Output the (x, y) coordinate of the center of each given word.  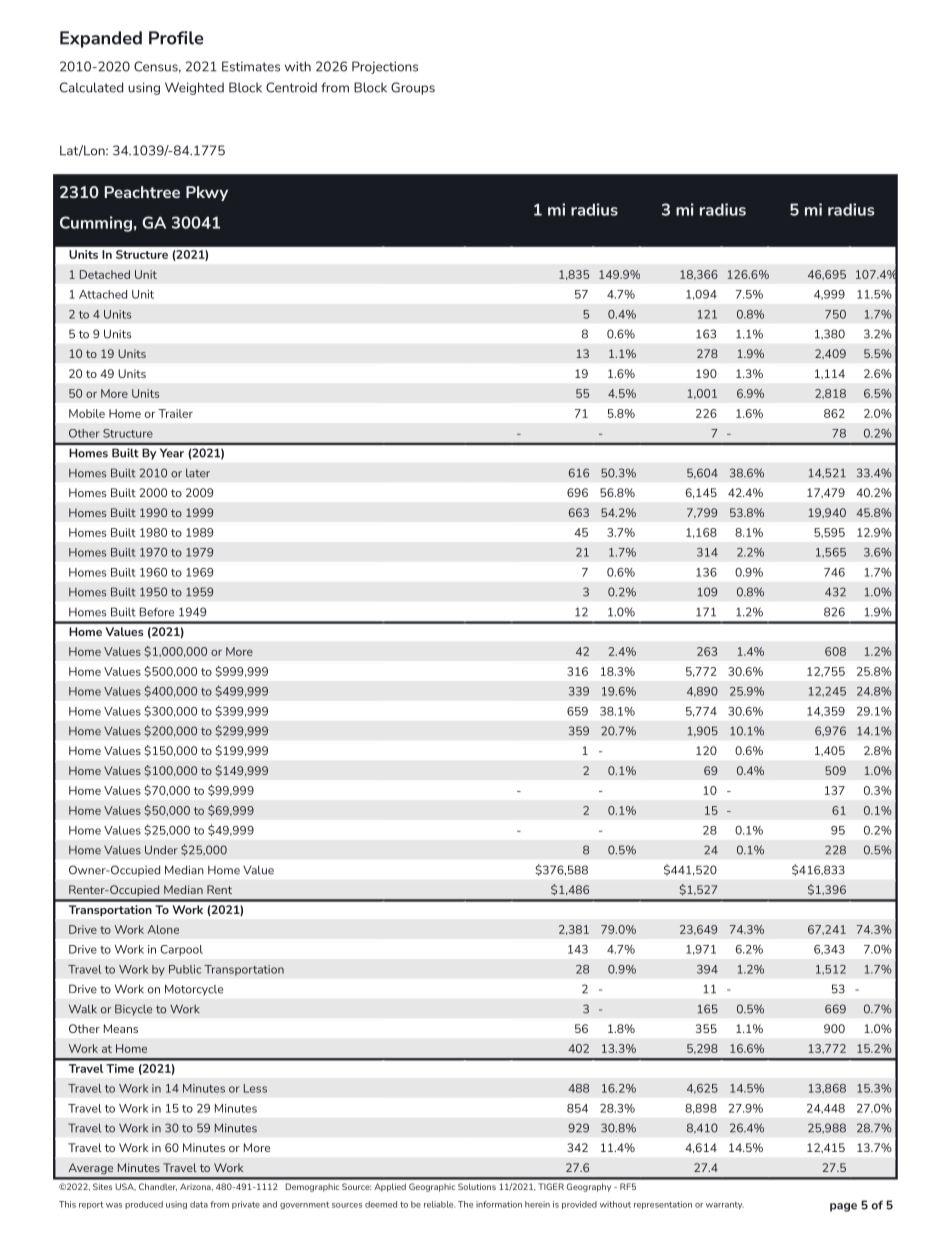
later (198, 473)
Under (161, 850)
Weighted (194, 88)
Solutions (477, 1186)
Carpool (181, 950)
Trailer (175, 413)
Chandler (158, 1187)
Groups (413, 88)
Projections (385, 67)
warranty (725, 1205)
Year (172, 453)
